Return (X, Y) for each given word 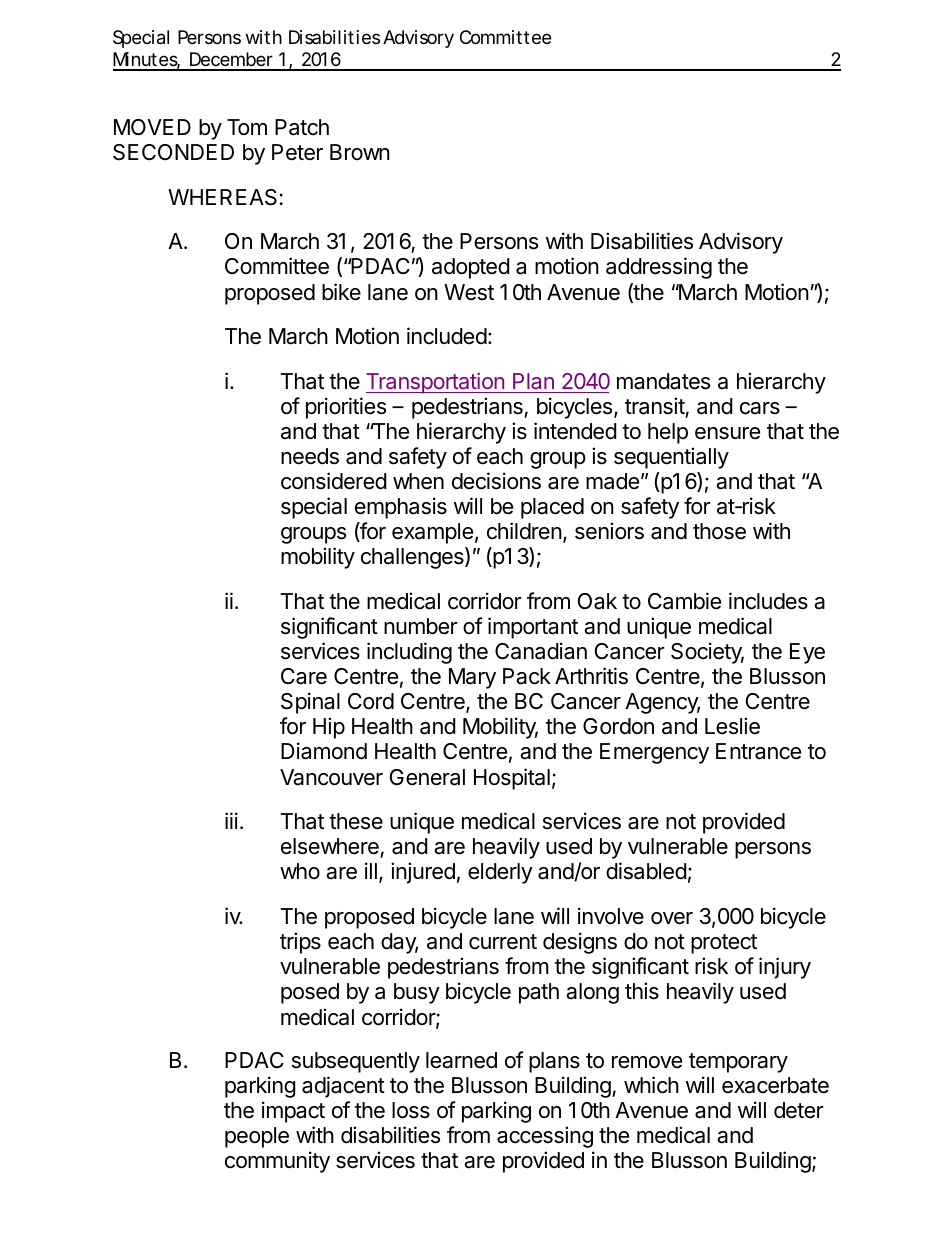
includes (768, 601)
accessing (545, 1137)
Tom (247, 127)
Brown (360, 152)
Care (304, 676)
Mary (472, 678)
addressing (659, 268)
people (257, 1137)
